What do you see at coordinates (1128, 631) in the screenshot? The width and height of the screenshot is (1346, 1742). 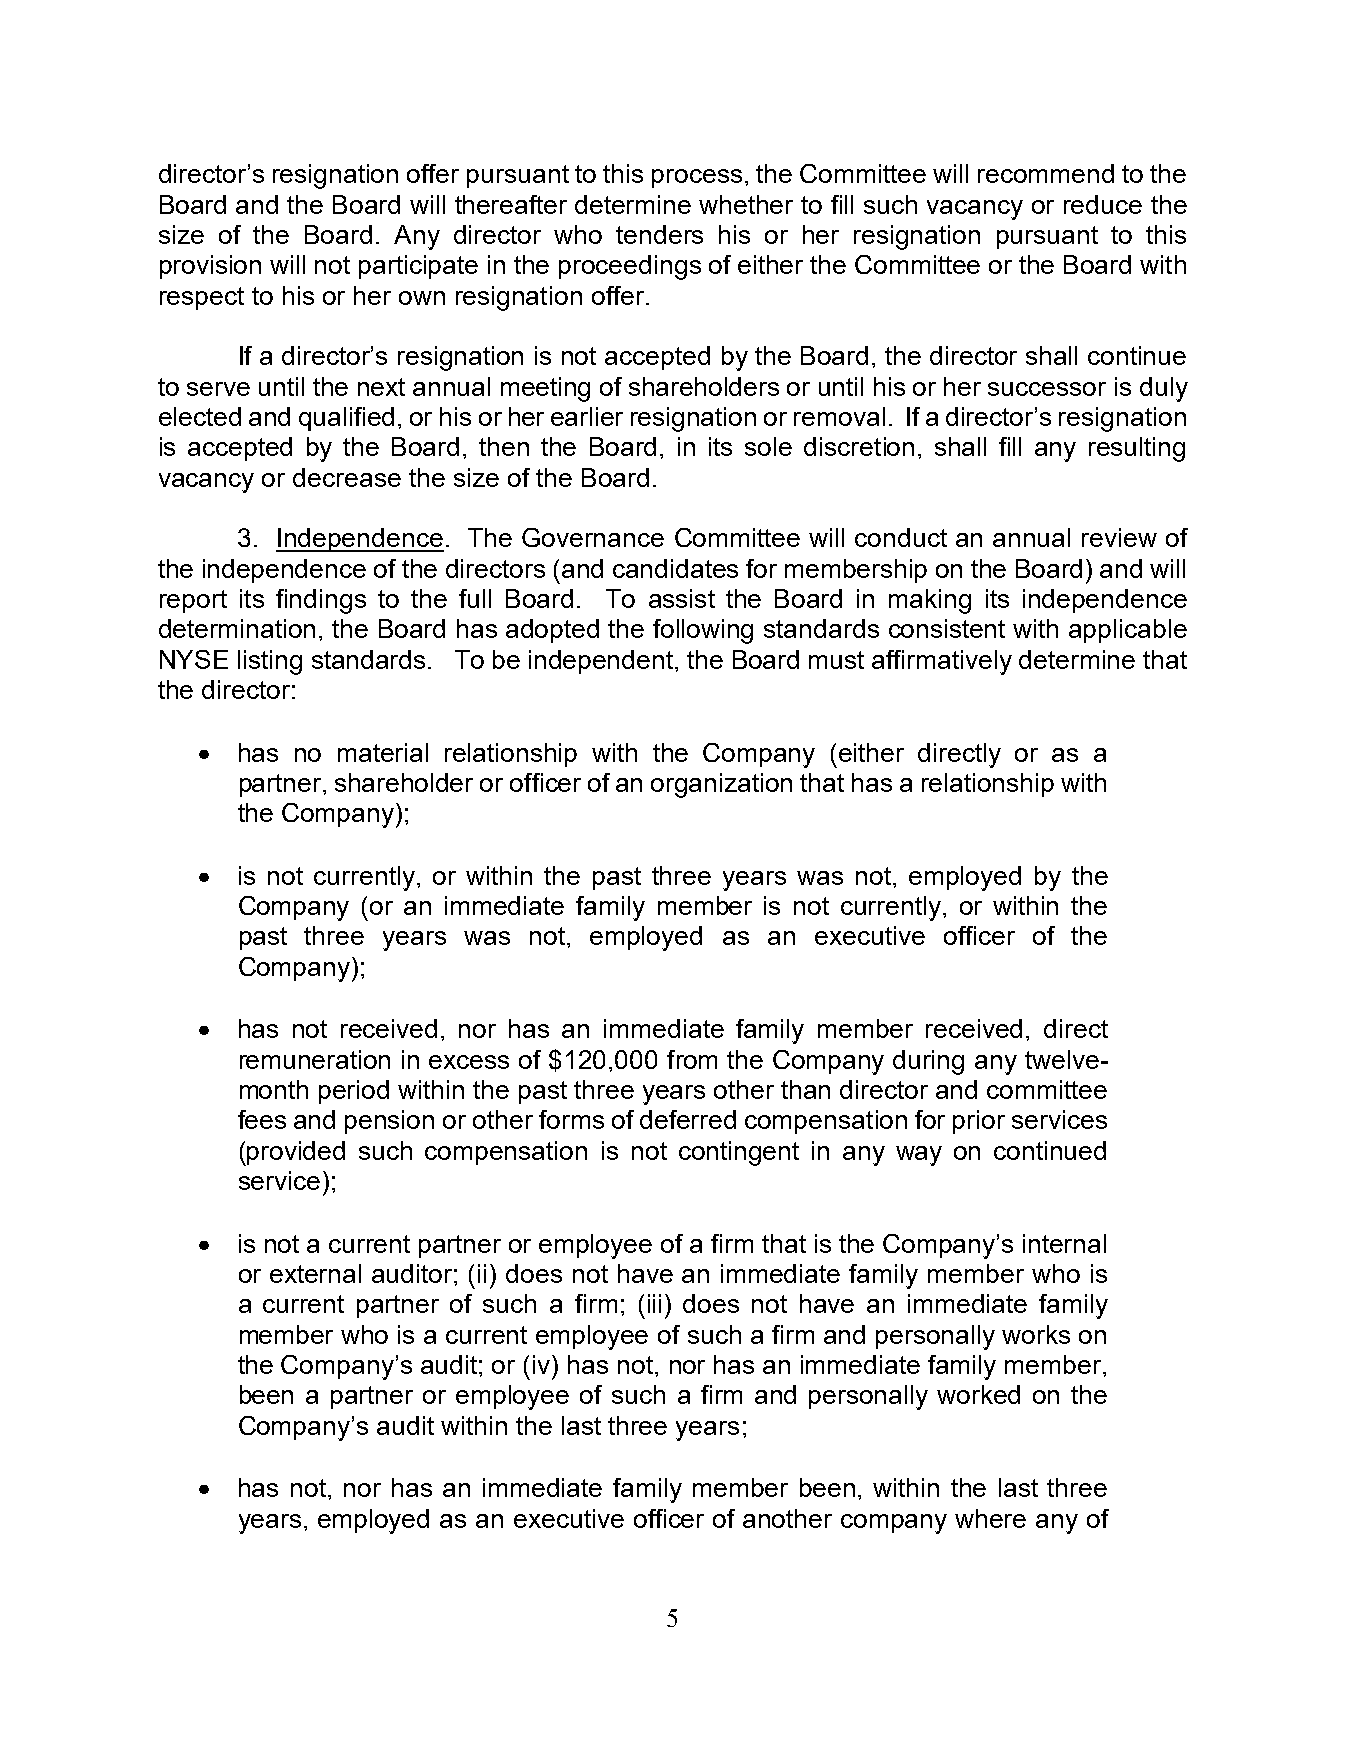 I see `applicable` at bounding box center [1128, 631].
